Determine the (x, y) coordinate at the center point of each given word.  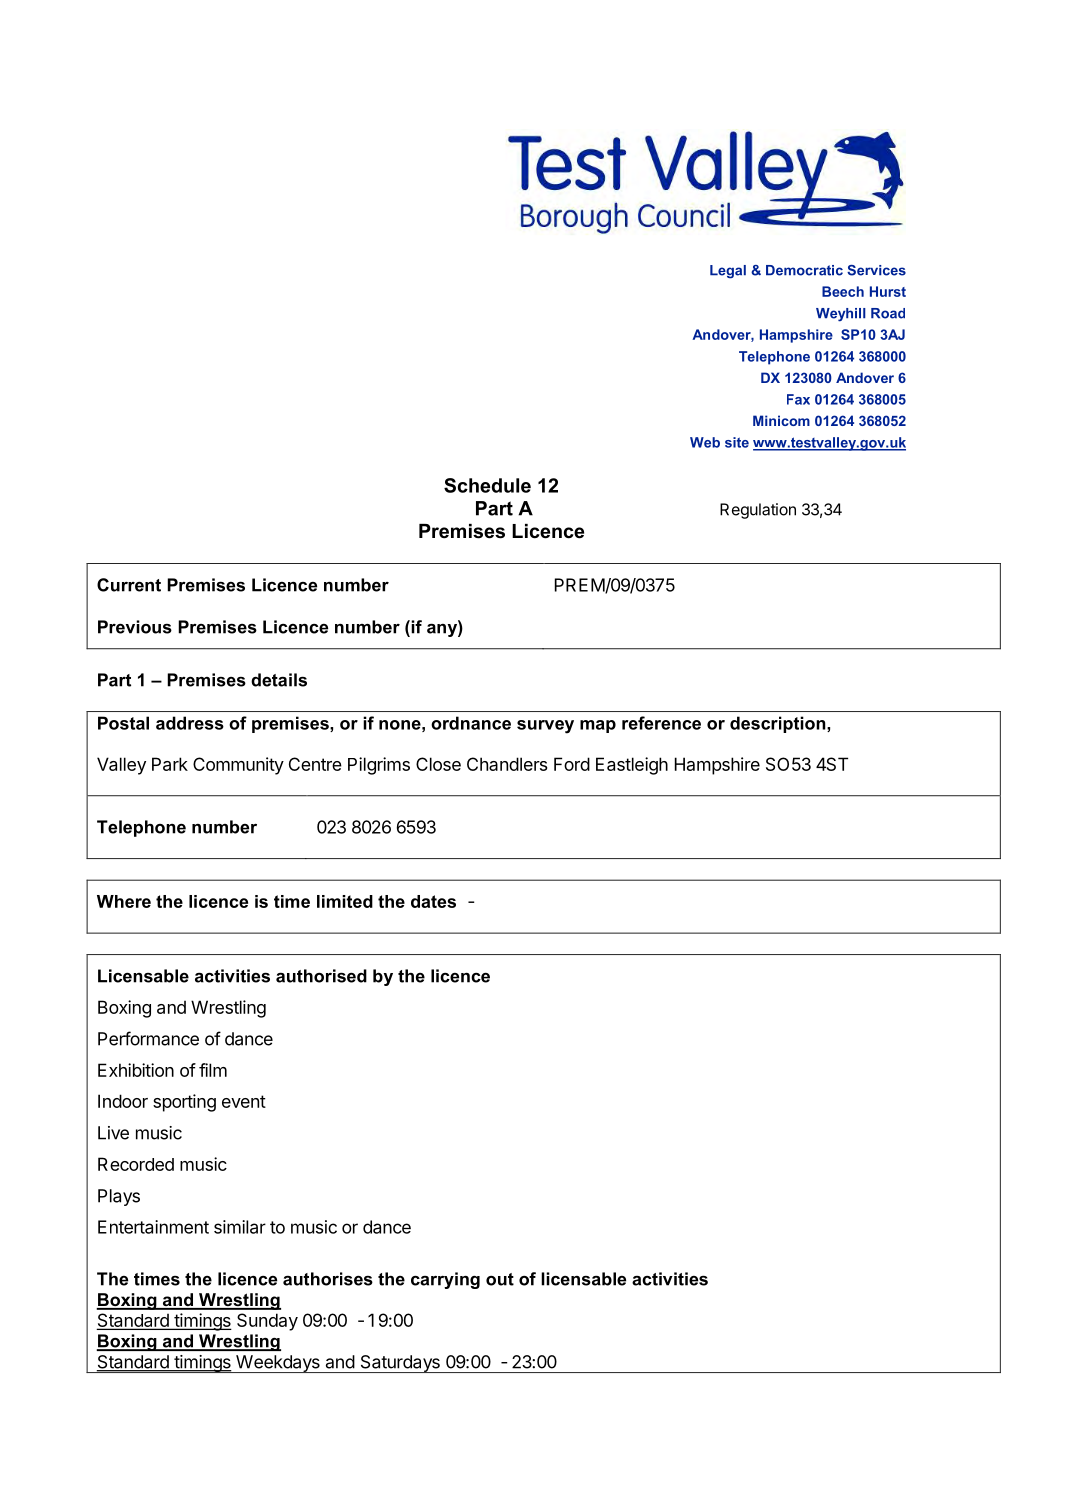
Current (129, 585)
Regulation (758, 511)
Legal (728, 272)
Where (124, 901)
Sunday (267, 1322)
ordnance (471, 723)
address (190, 723)
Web (705, 442)
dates (433, 901)
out (500, 1279)
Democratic (804, 270)
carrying (445, 1280)
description (779, 724)
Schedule (487, 485)
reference (661, 723)
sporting (184, 1103)
